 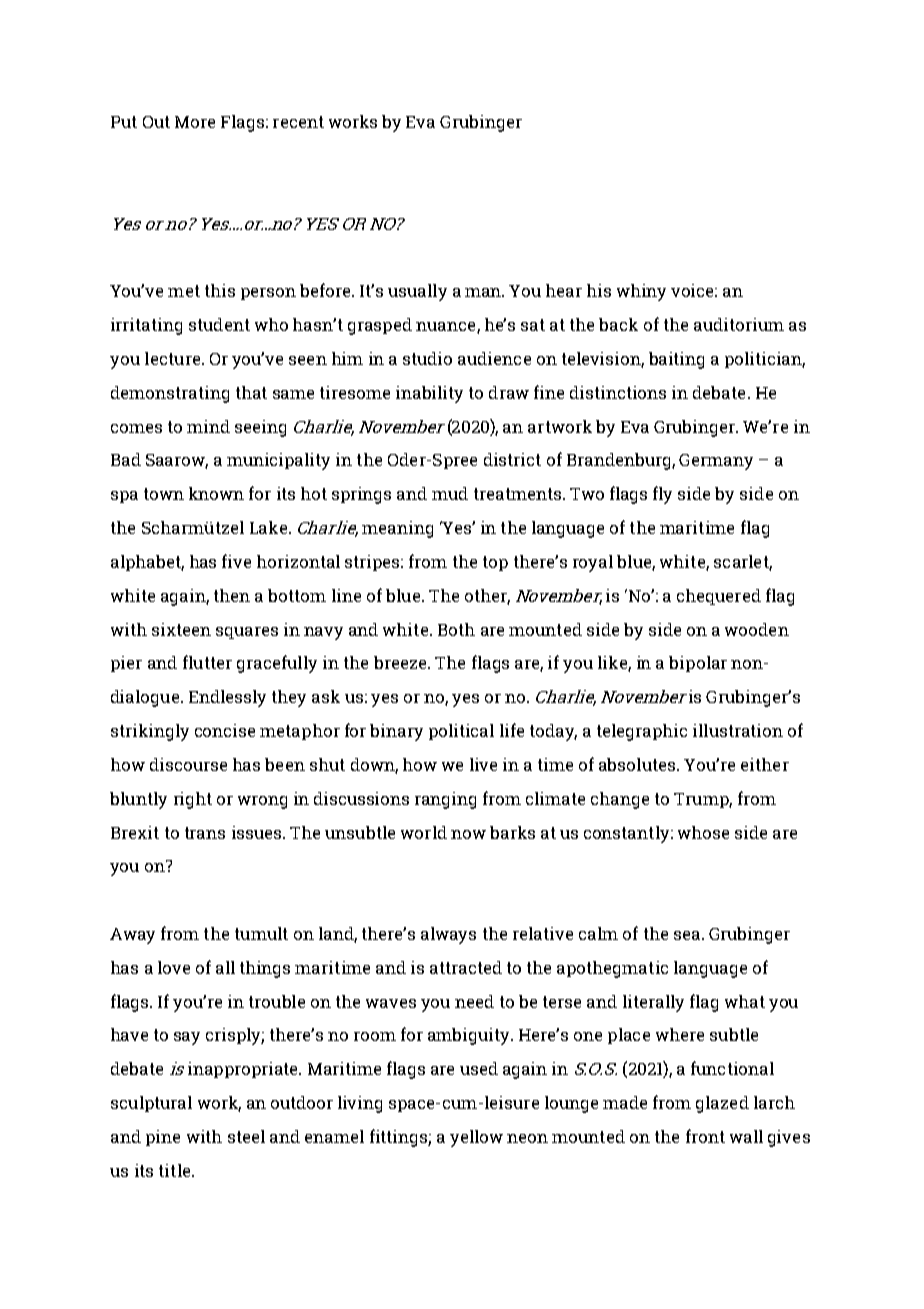 What do you see at coordinates (195, 122) in the screenshot?
I see `More` at bounding box center [195, 122].
